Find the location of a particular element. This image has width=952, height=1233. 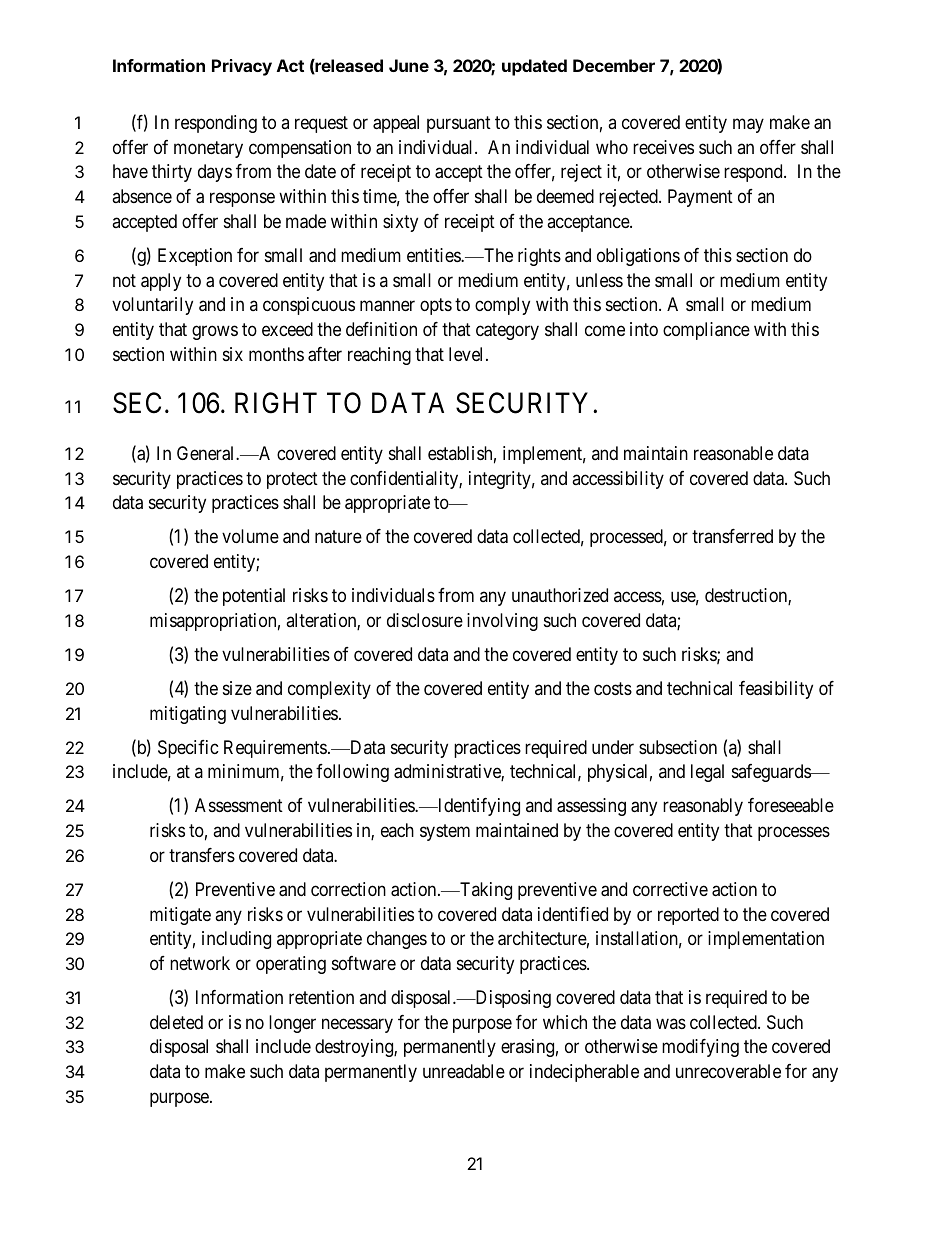

potential is located at coordinates (254, 597).
